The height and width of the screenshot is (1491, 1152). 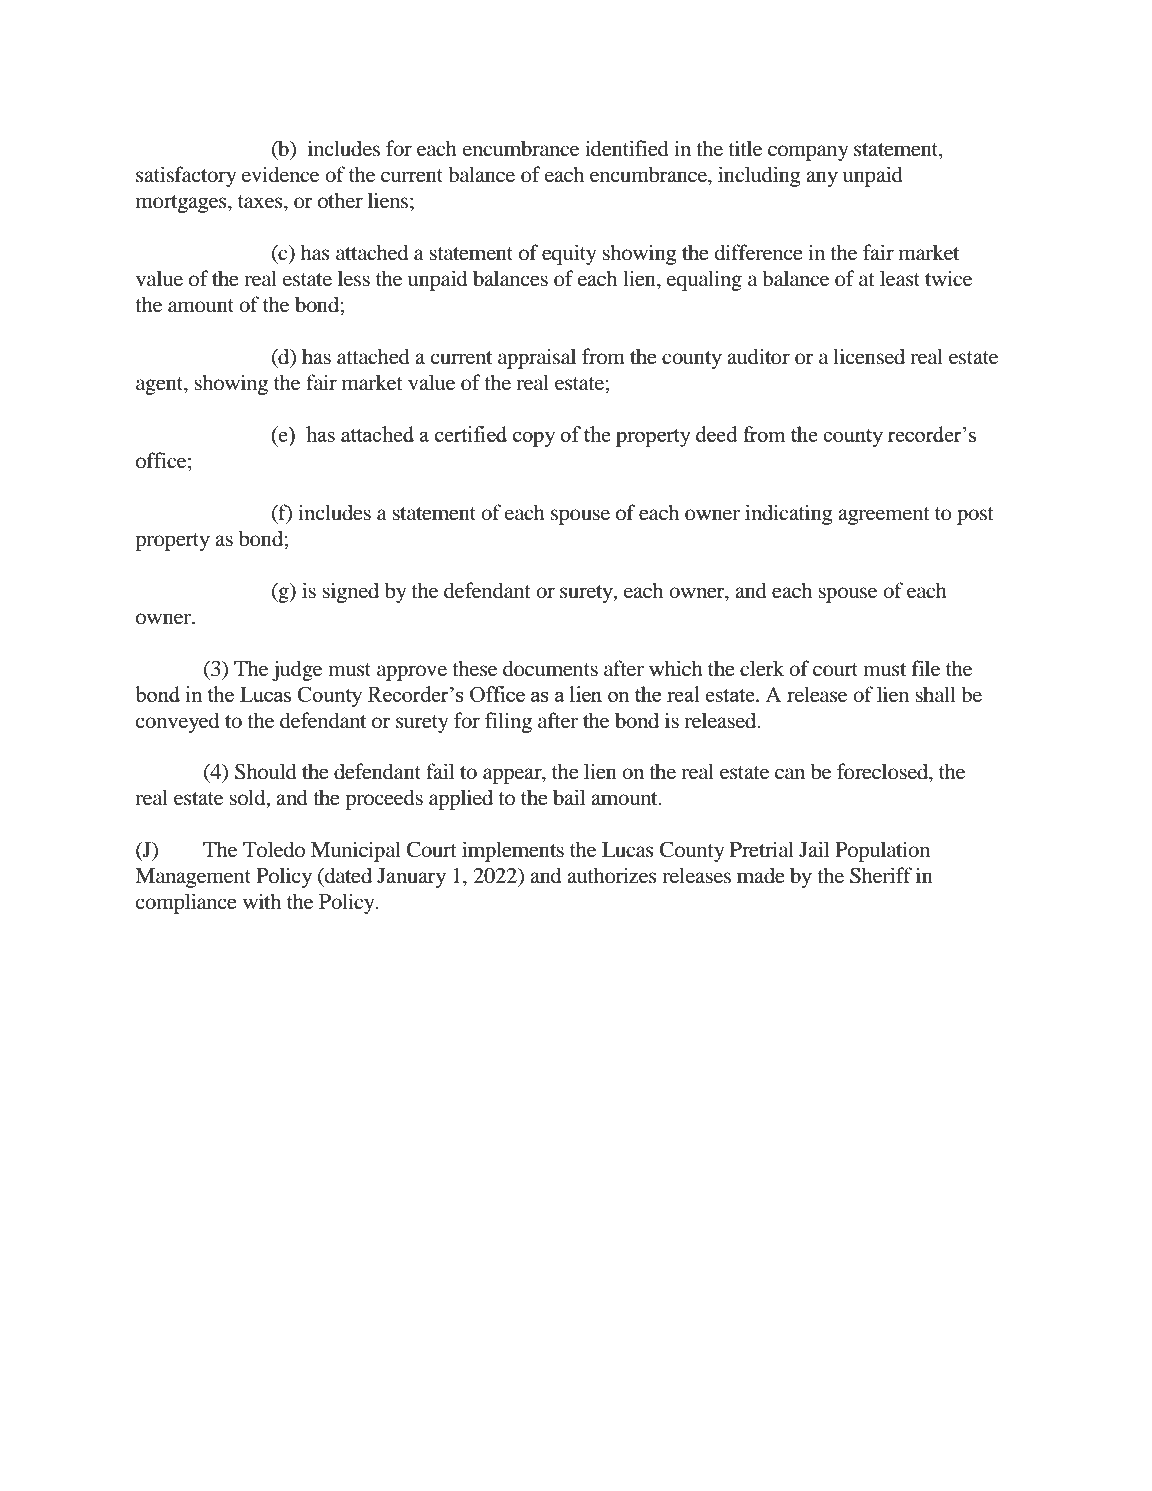 I want to click on documents, so click(x=550, y=668).
